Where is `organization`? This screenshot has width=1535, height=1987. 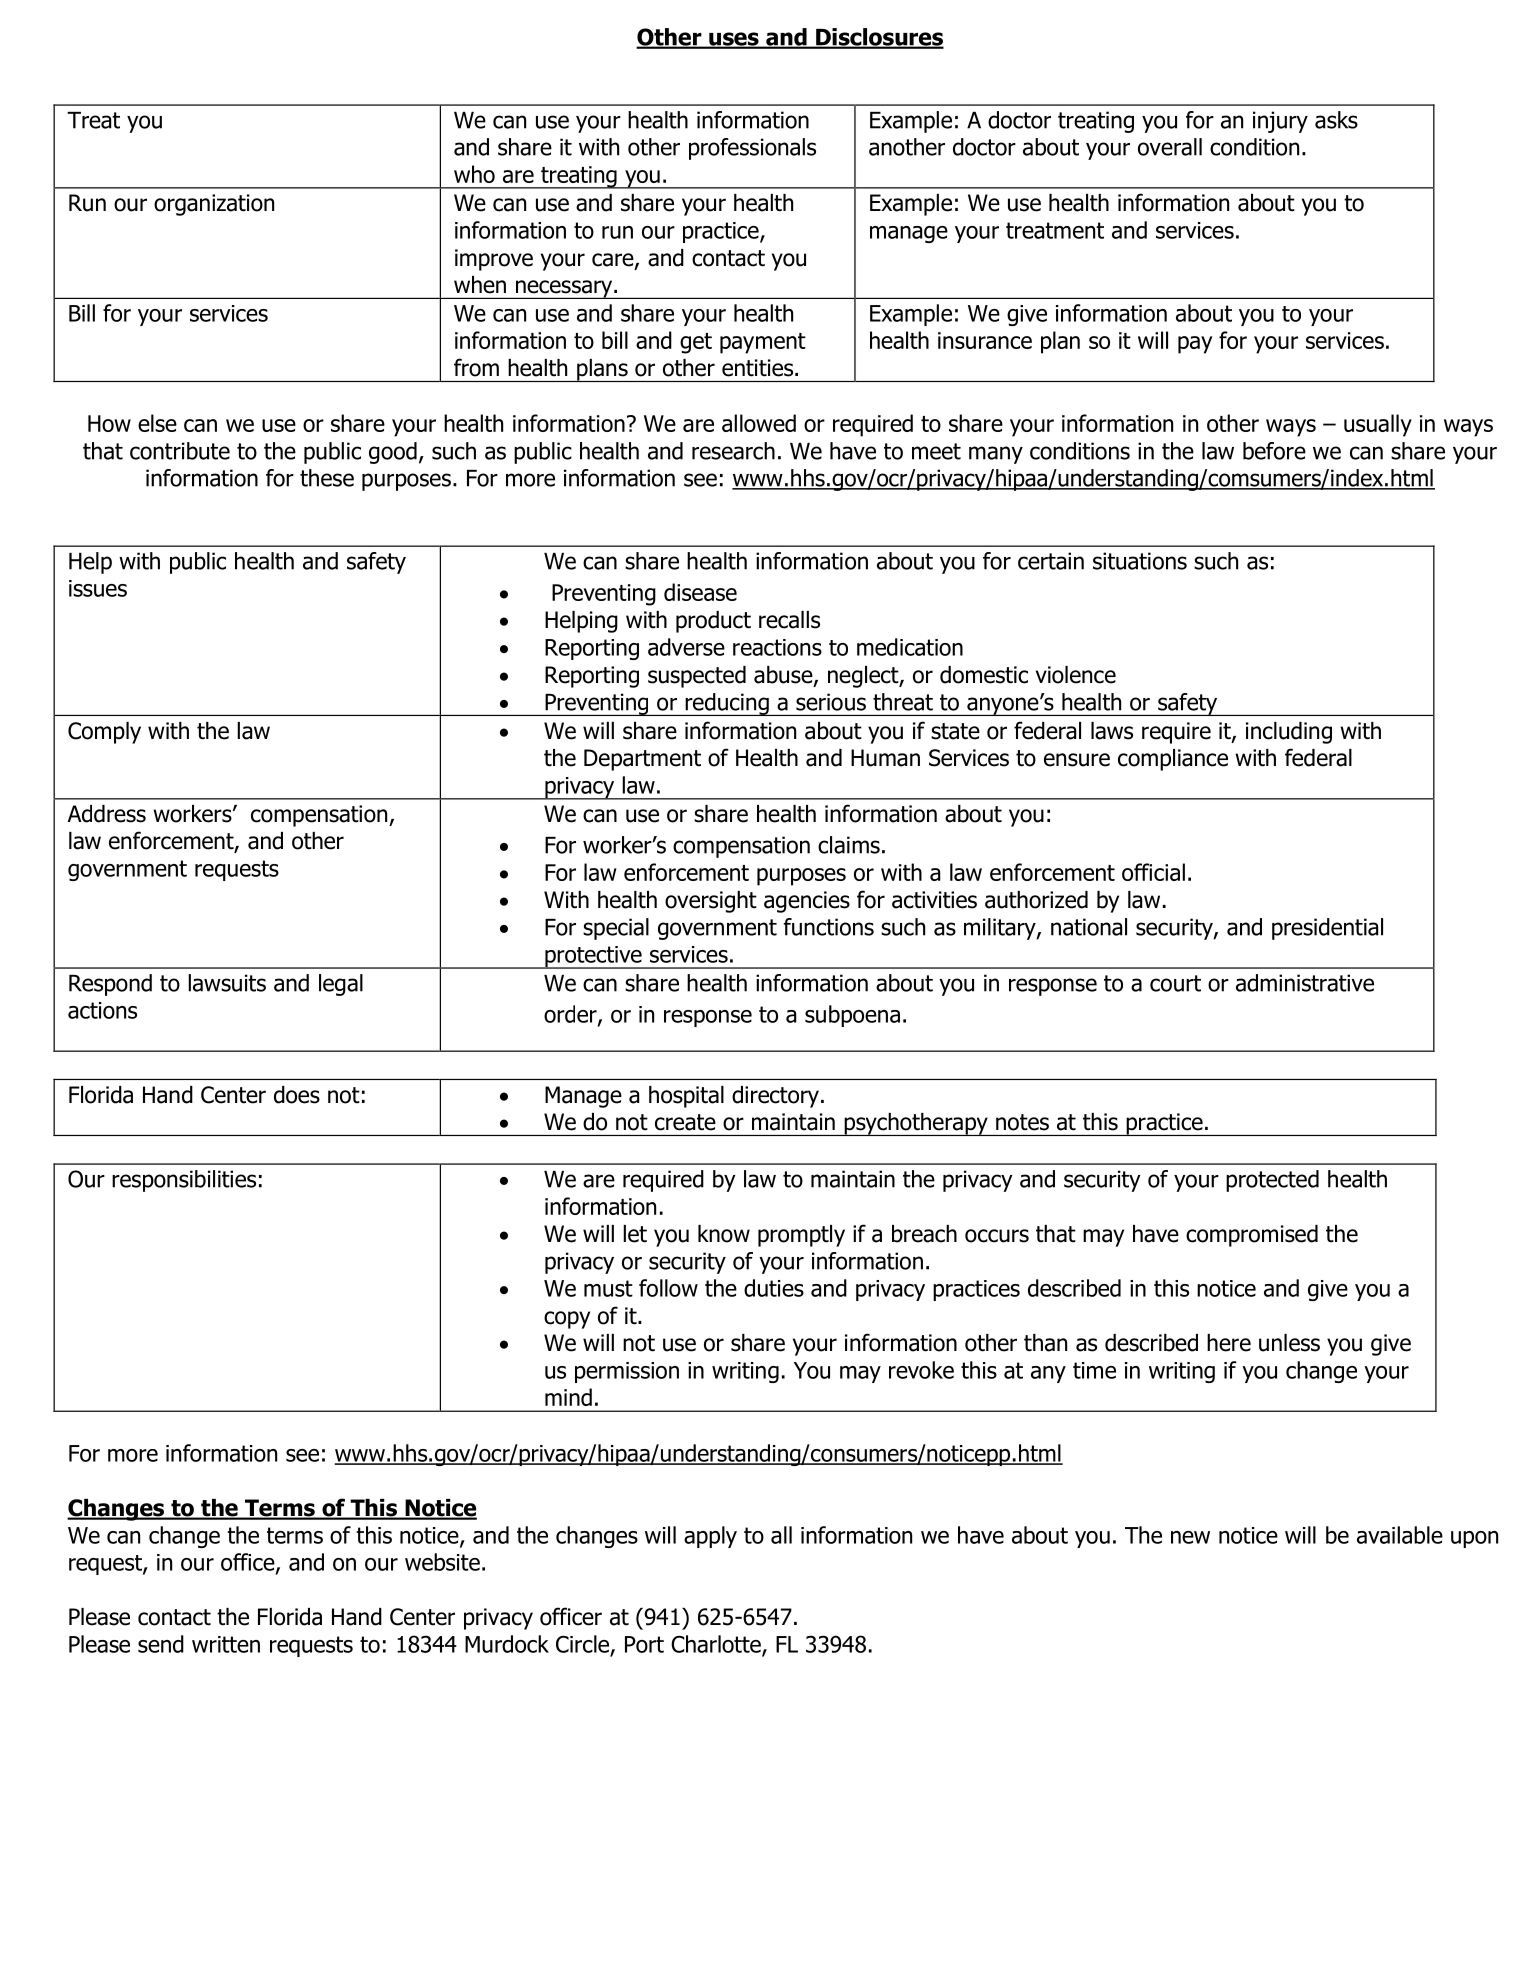 organization is located at coordinates (214, 205).
